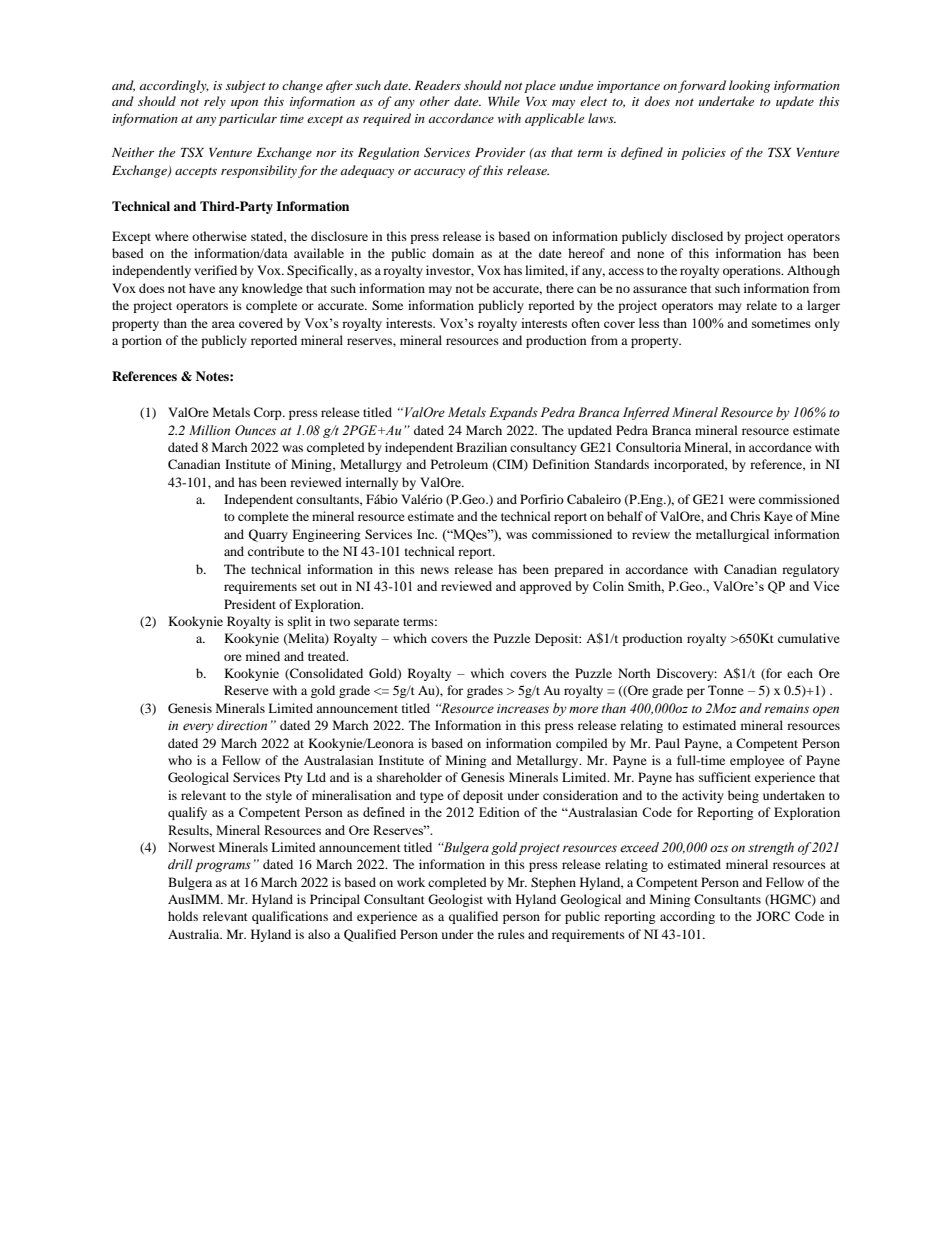 The height and width of the page is (1233, 952). Describe the element at coordinates (376, 623) in the page. I see `separate` at that location.
